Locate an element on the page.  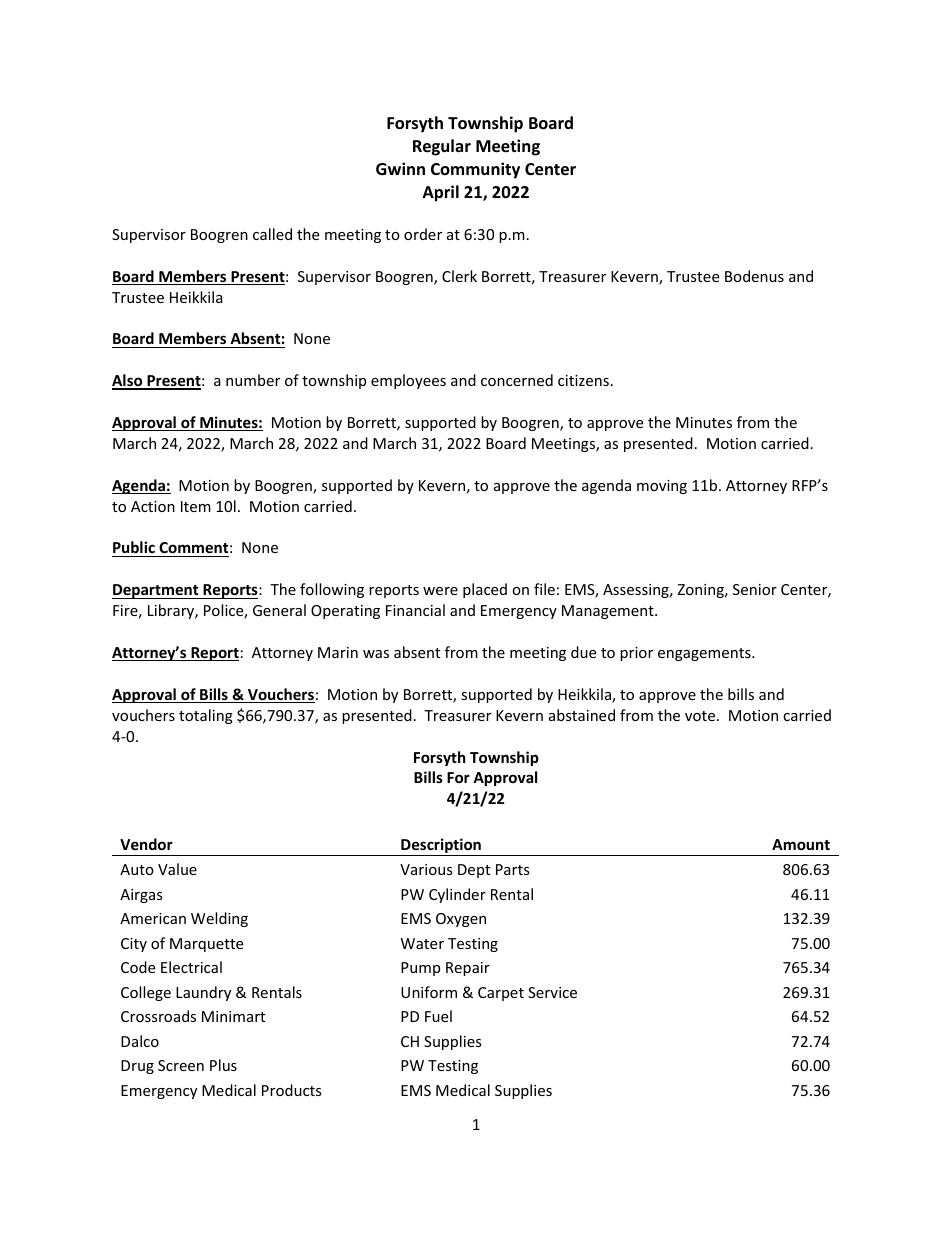
Item is located at coordinates (196, 506).
